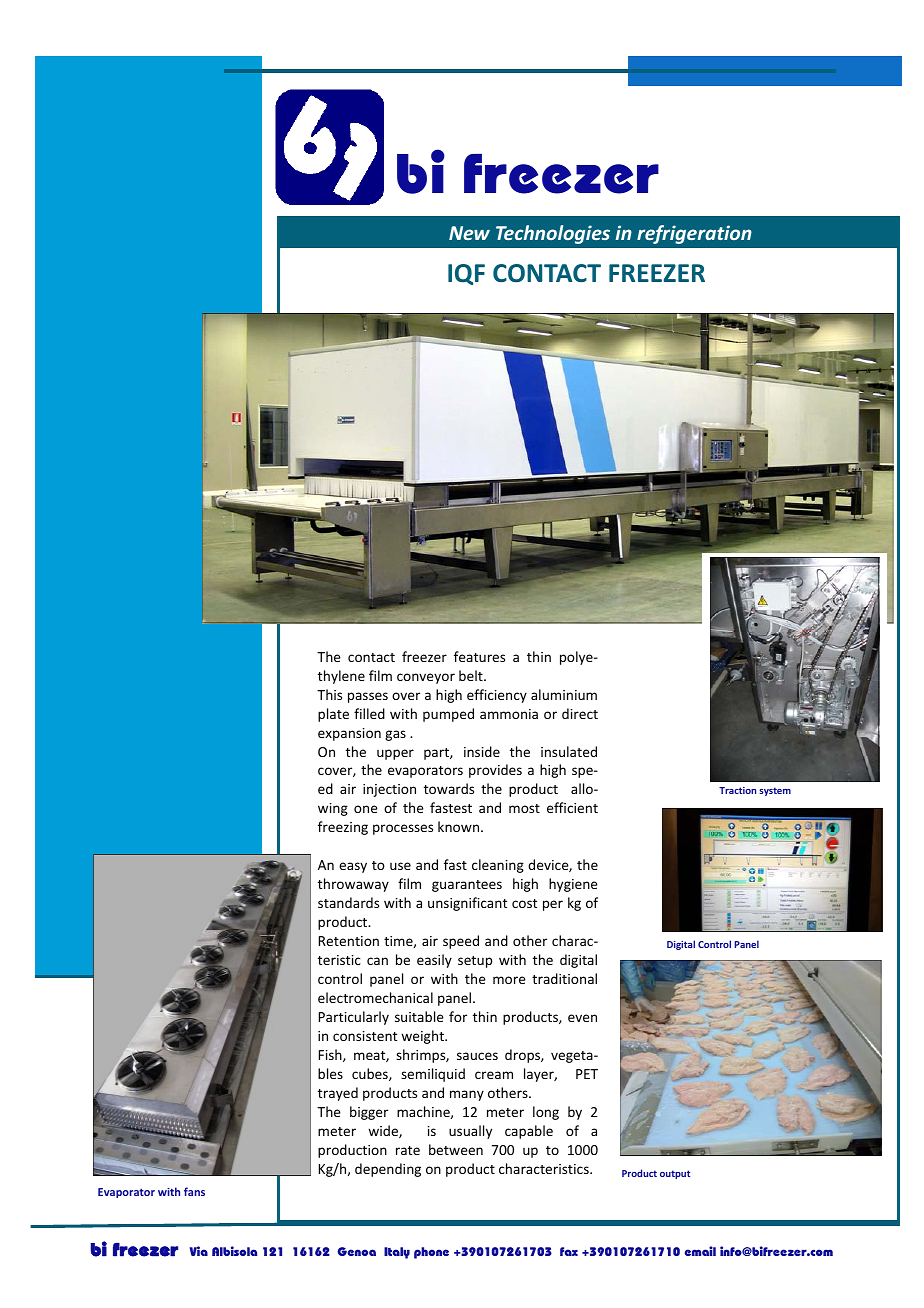 The width and height of the screenshot is (924, 1308). Describe the element at coordinates (479, 656) in the screenshot. I see `features` at that location.
